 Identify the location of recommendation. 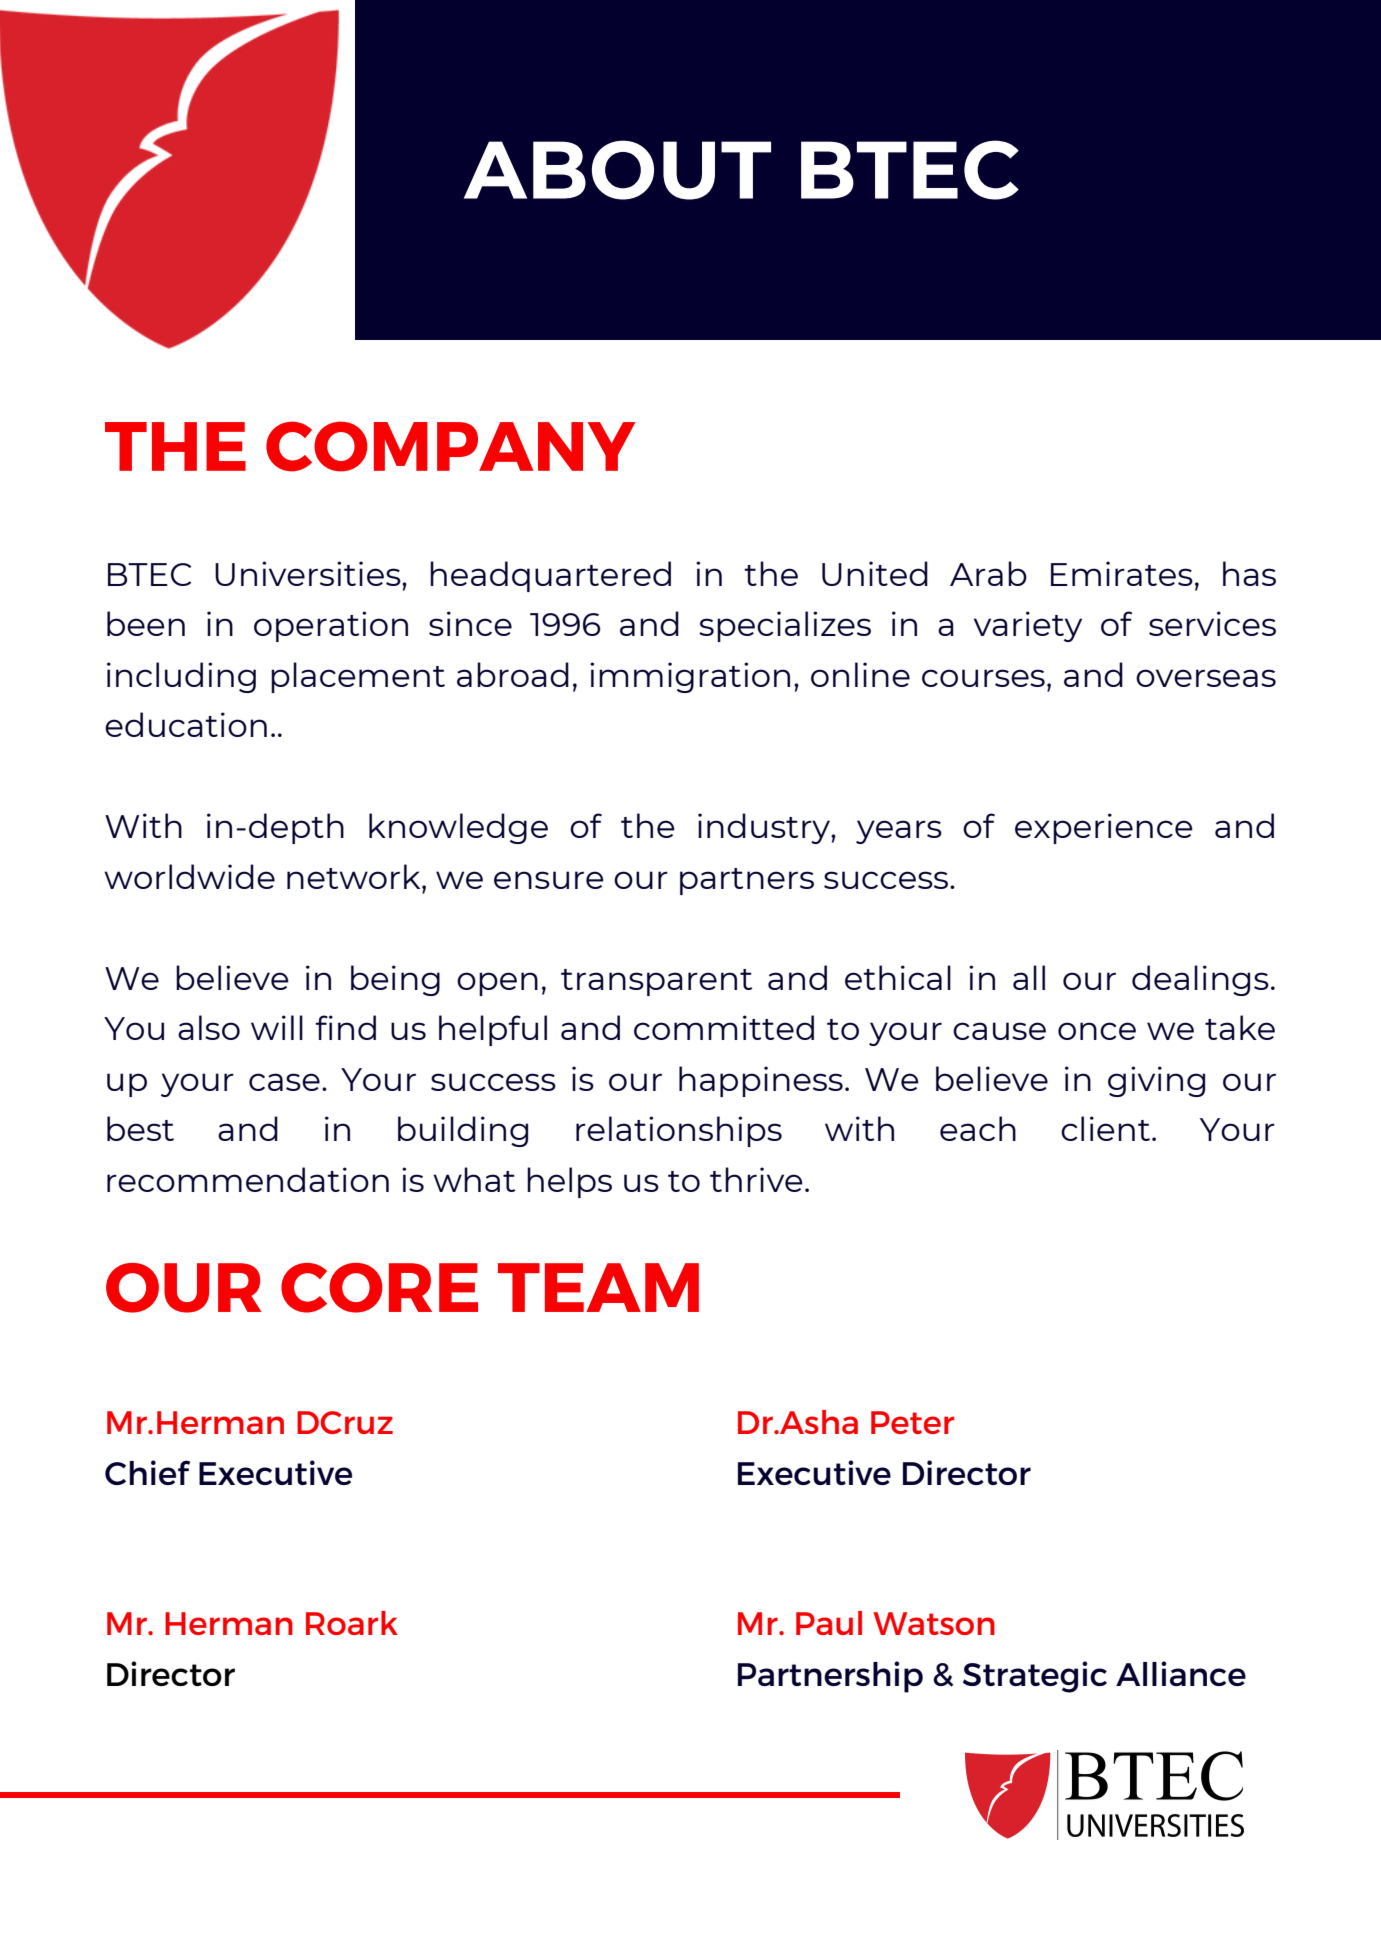
(248, 1179).
